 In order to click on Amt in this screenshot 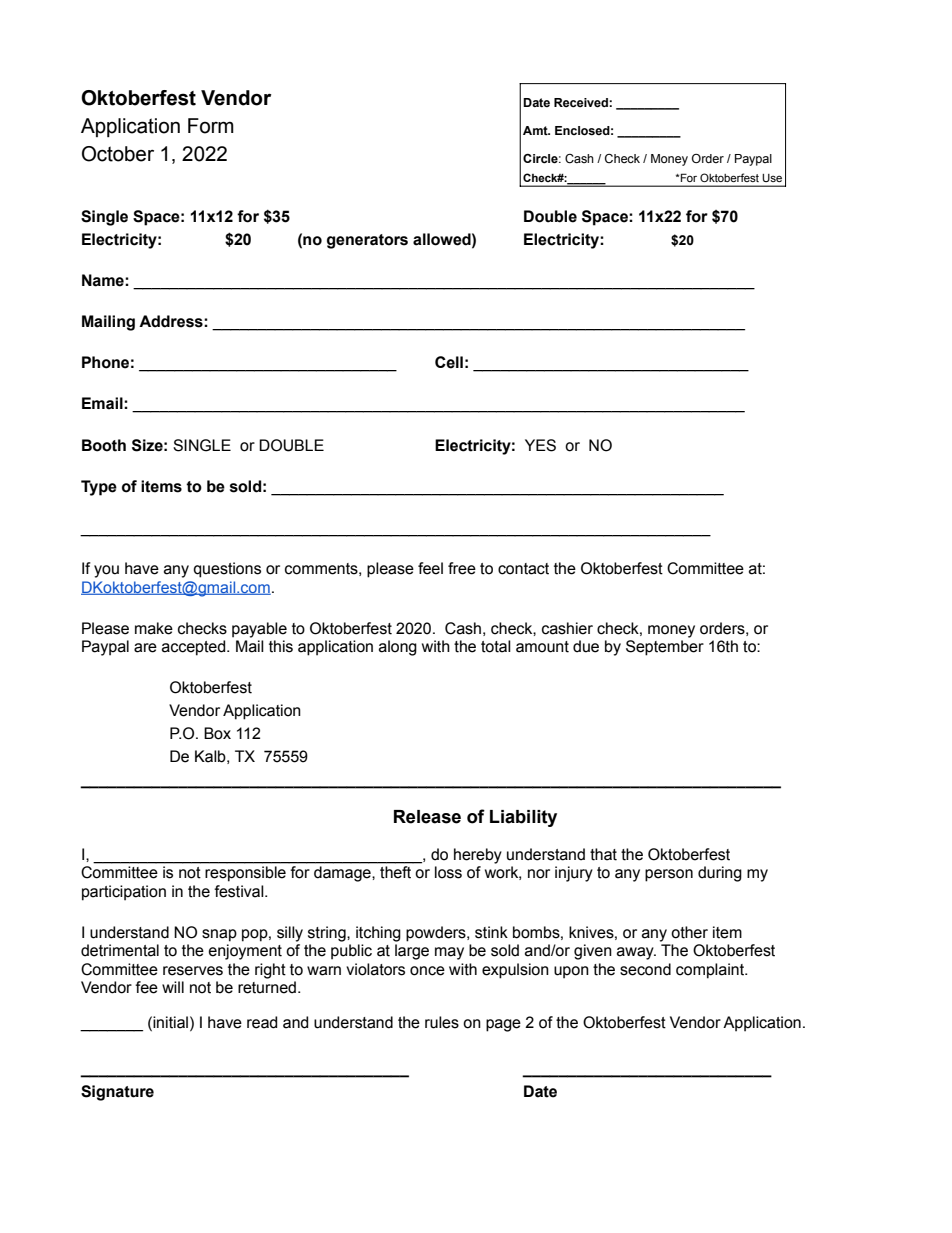, I will do `click(536, 130)`.
